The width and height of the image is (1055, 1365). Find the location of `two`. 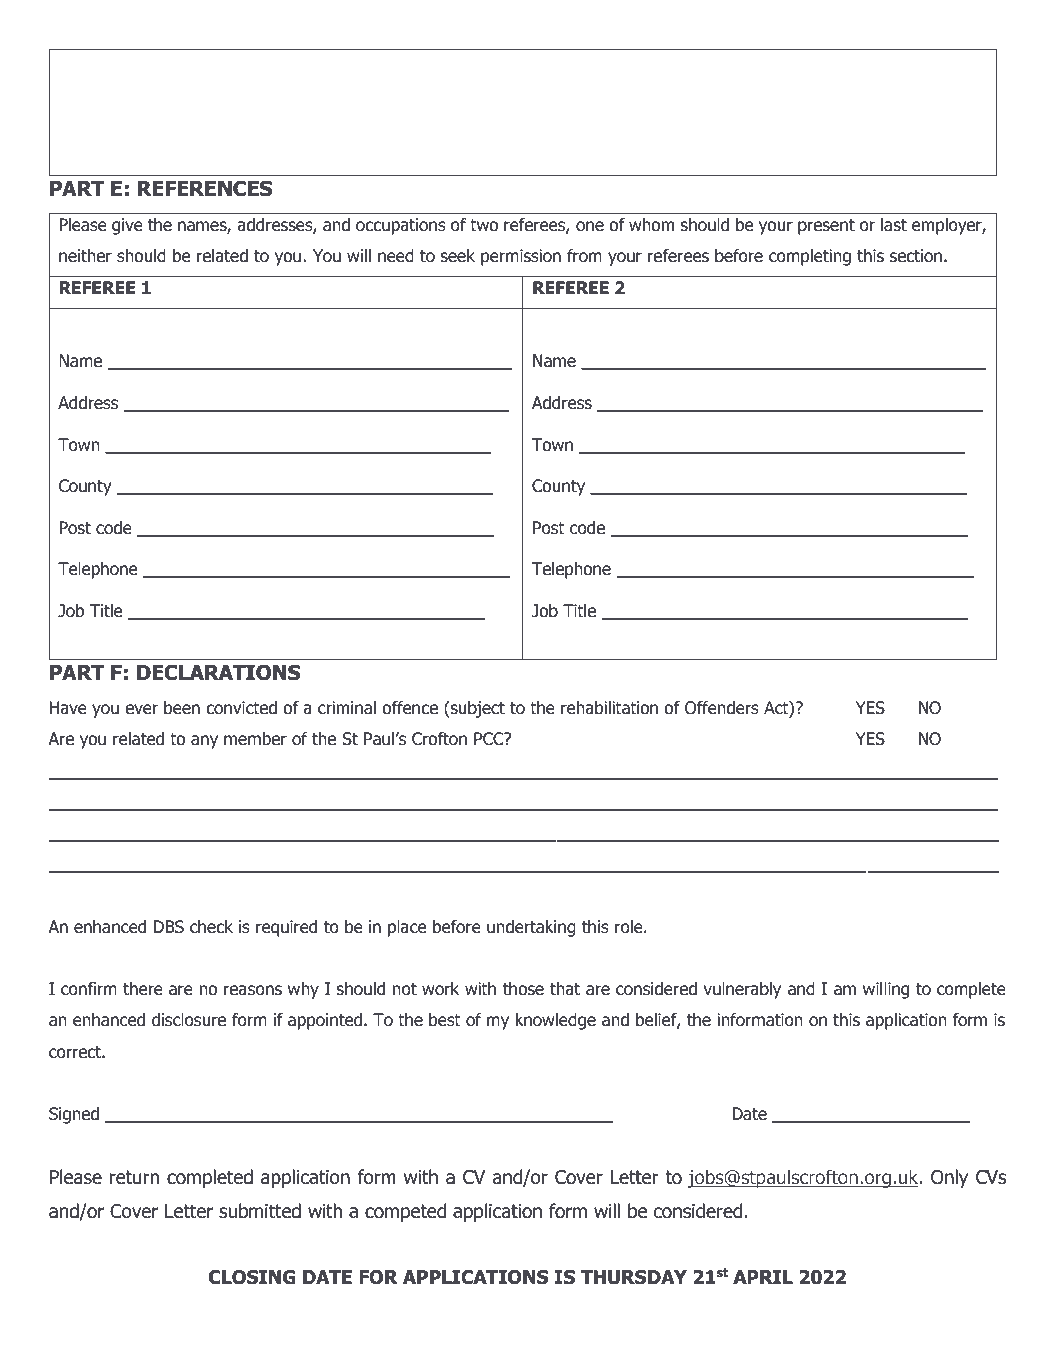

two is located at coordinates (484, 225).
